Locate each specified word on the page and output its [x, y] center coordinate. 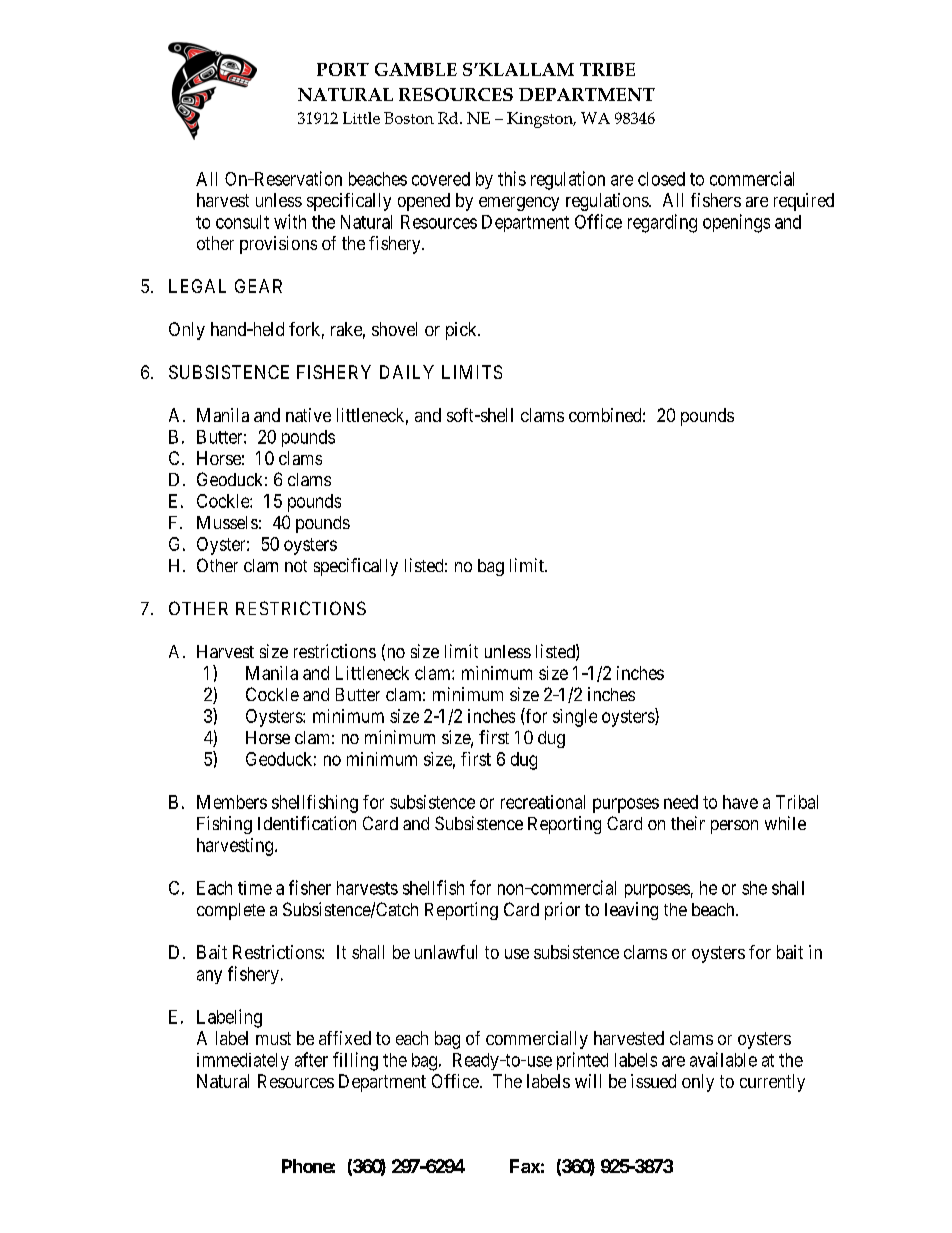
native [308, 415]
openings [736, 223]
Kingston [541, 120]
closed [661, 179]
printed [582, 1061]
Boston [409, 118]
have [740, 802]
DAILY [407, 372]
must [273, 1038]
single [575, 718]
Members [232, 802]
